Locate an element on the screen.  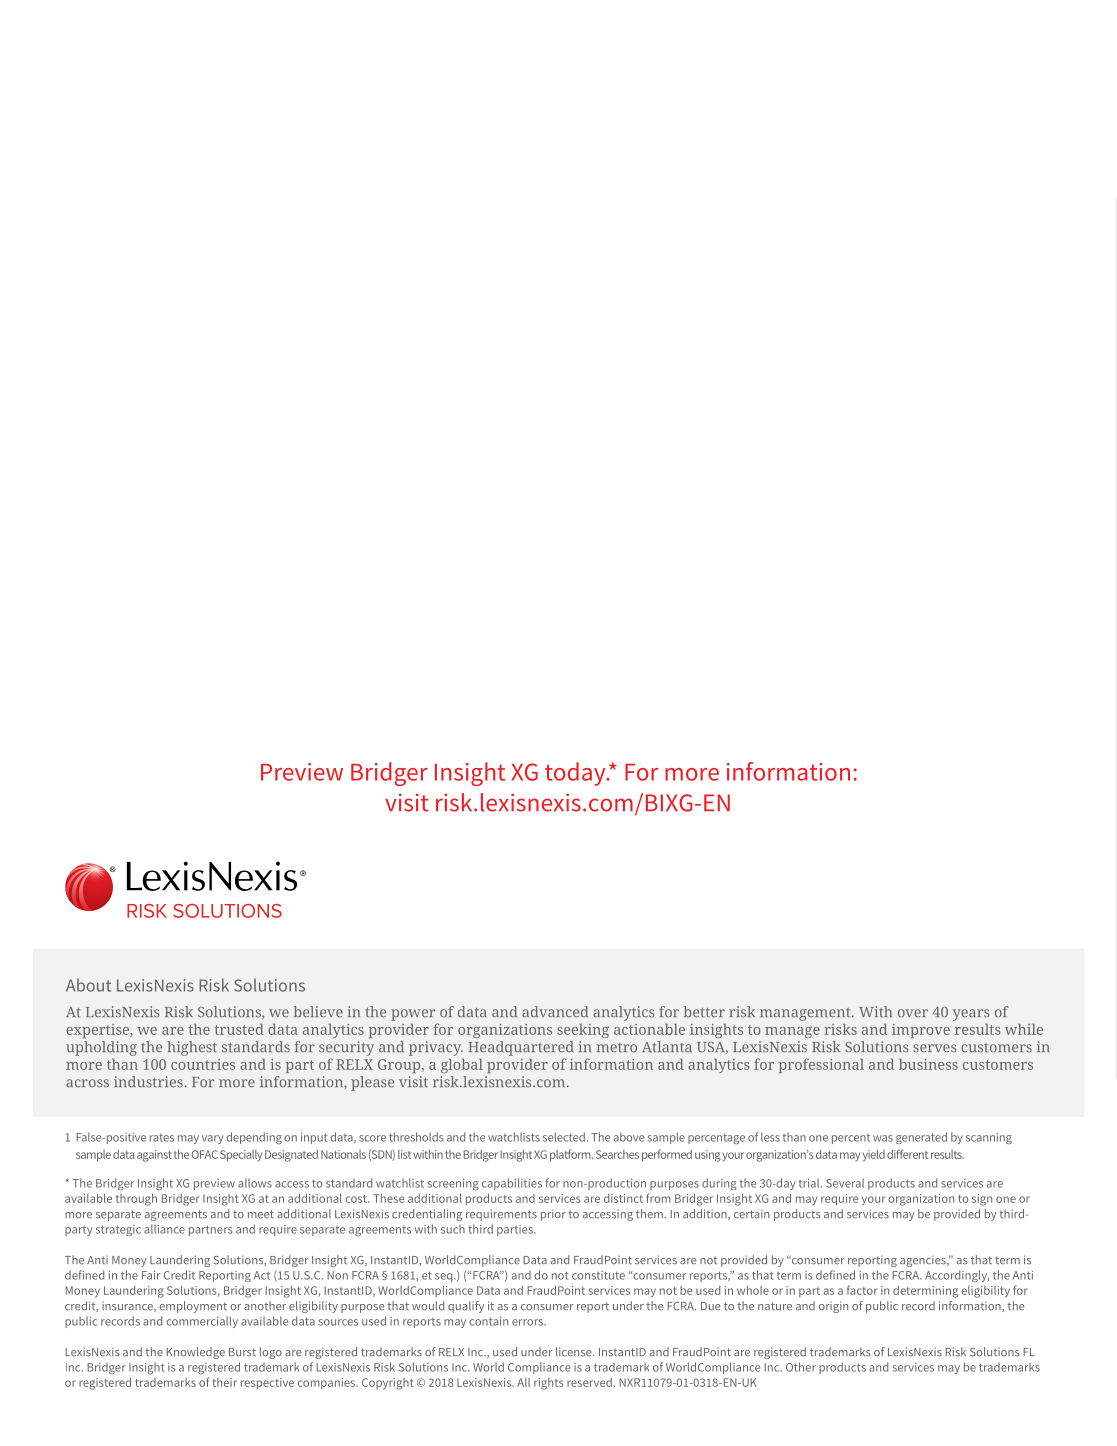
advanced is located at coordinates (555, 1012).
